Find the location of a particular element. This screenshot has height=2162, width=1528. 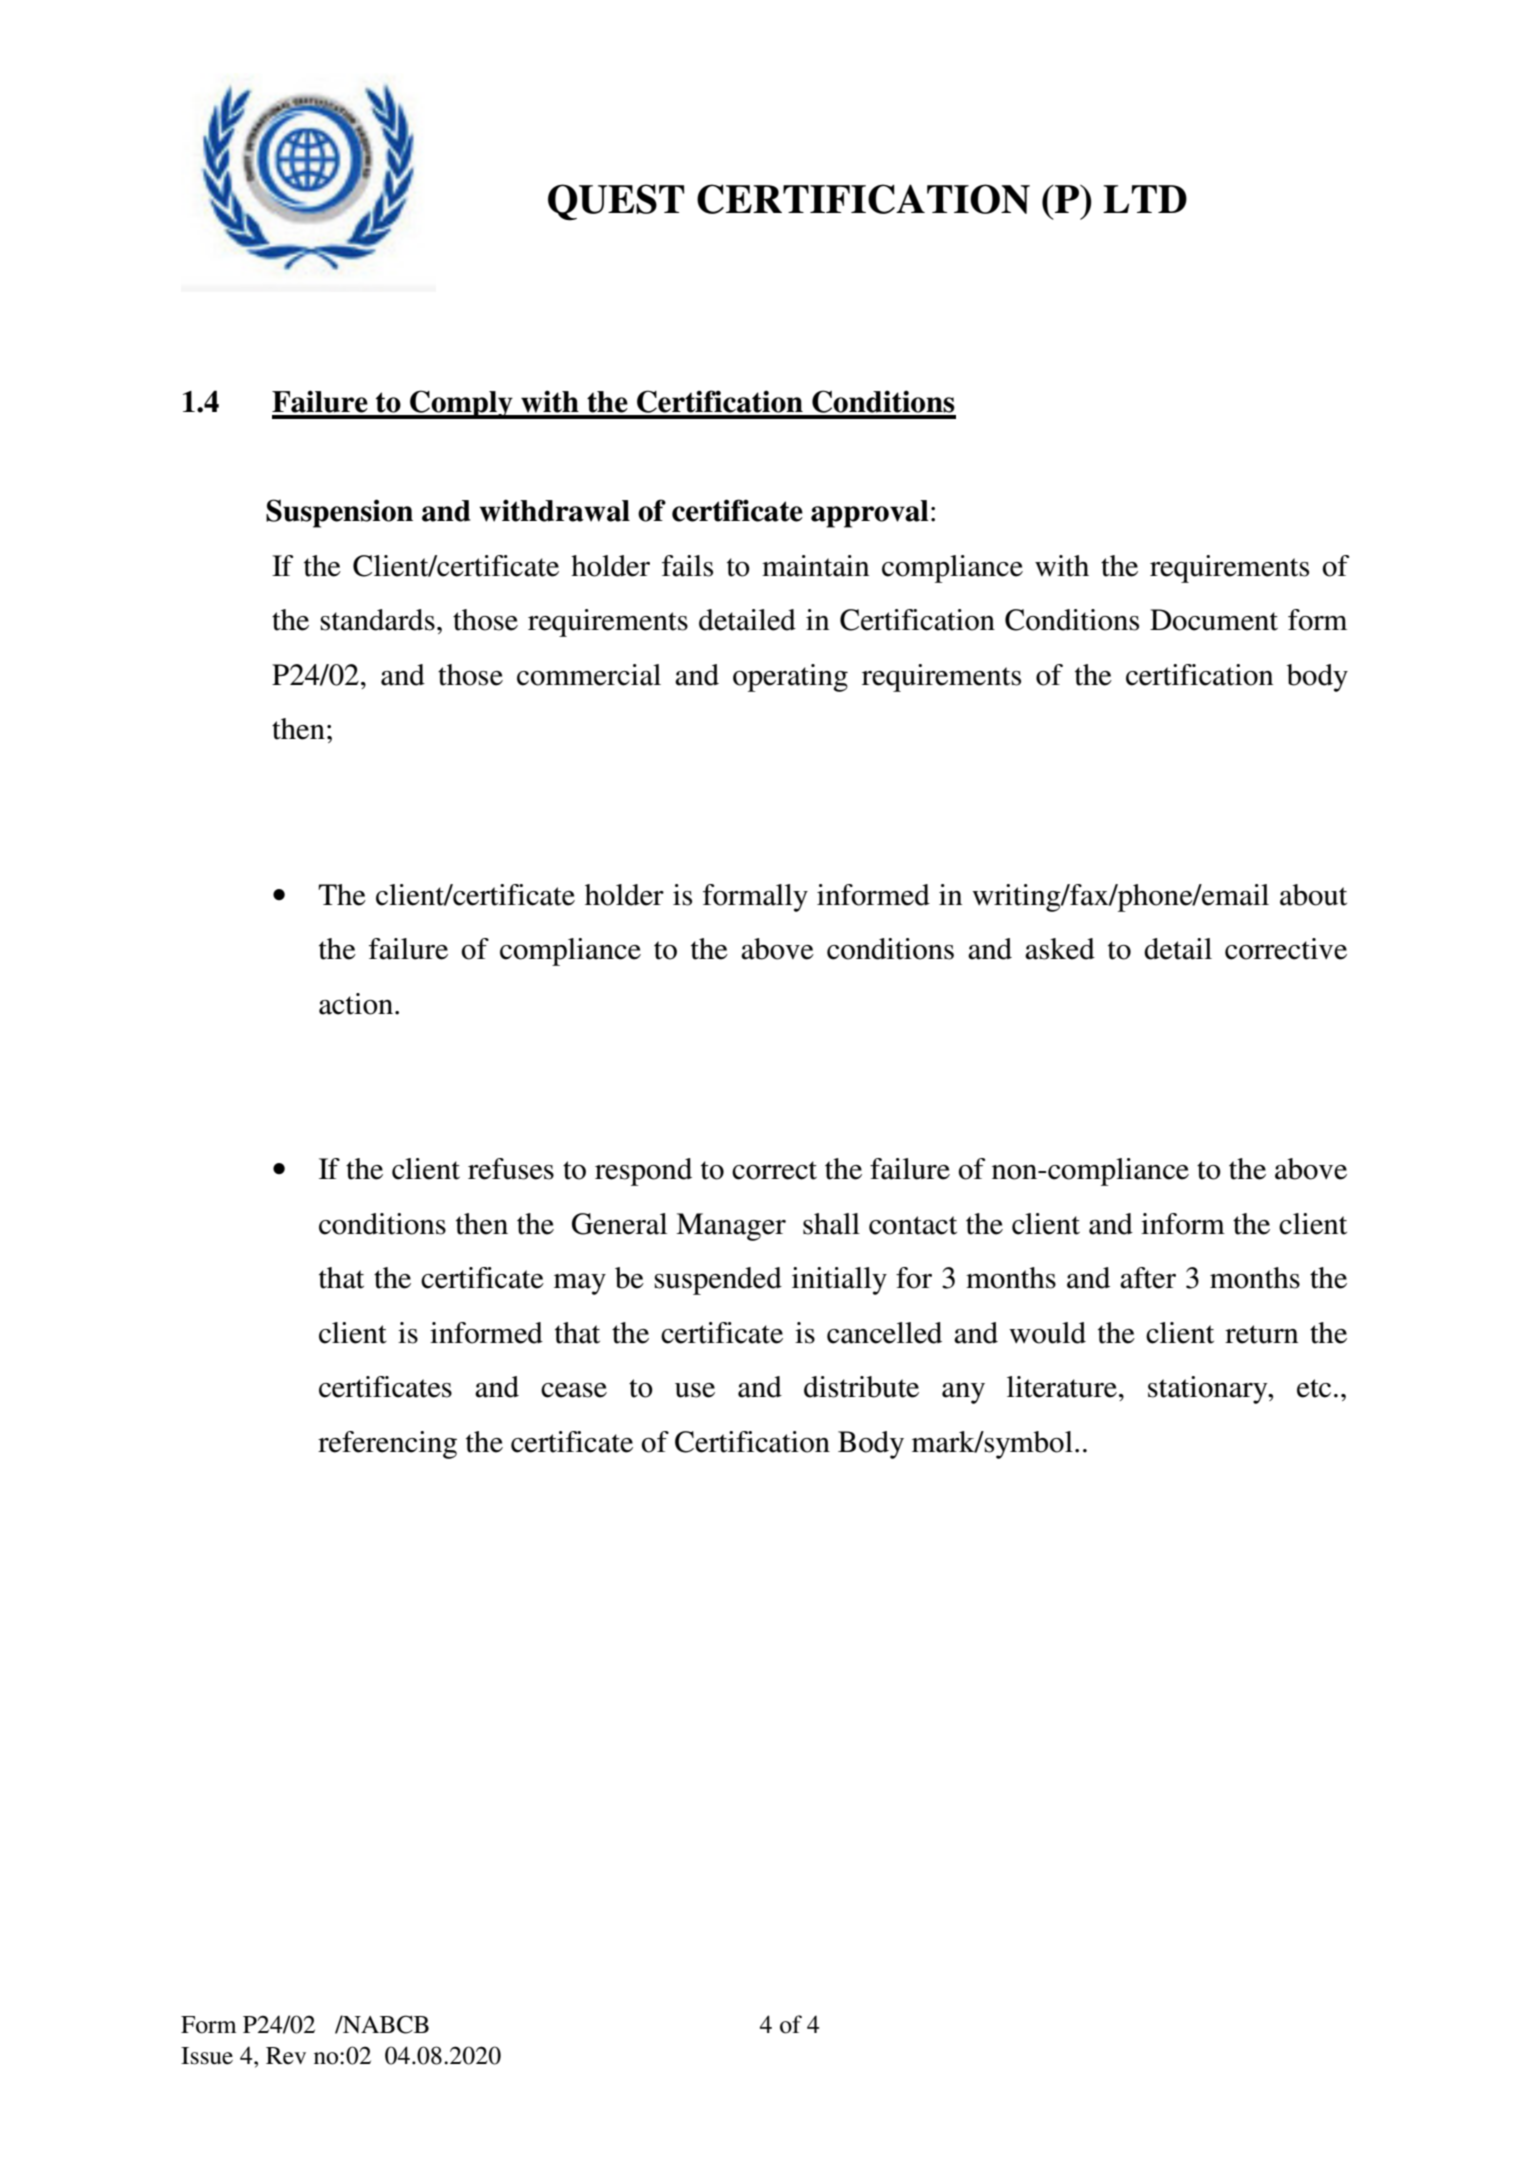

LTD is located at coordinates (1145, 199).
